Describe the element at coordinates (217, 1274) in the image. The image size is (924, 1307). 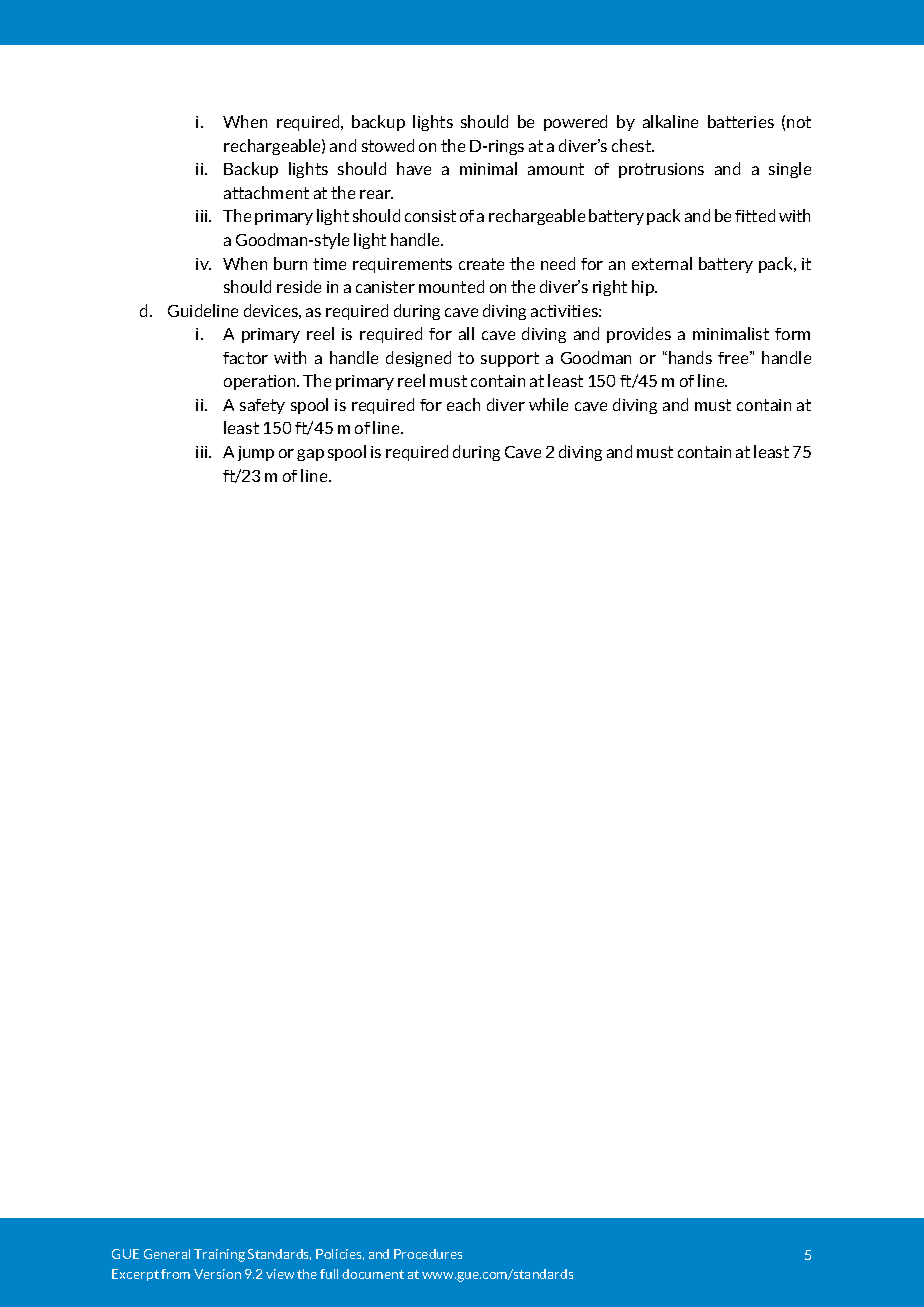
I see `Version` at that location.
